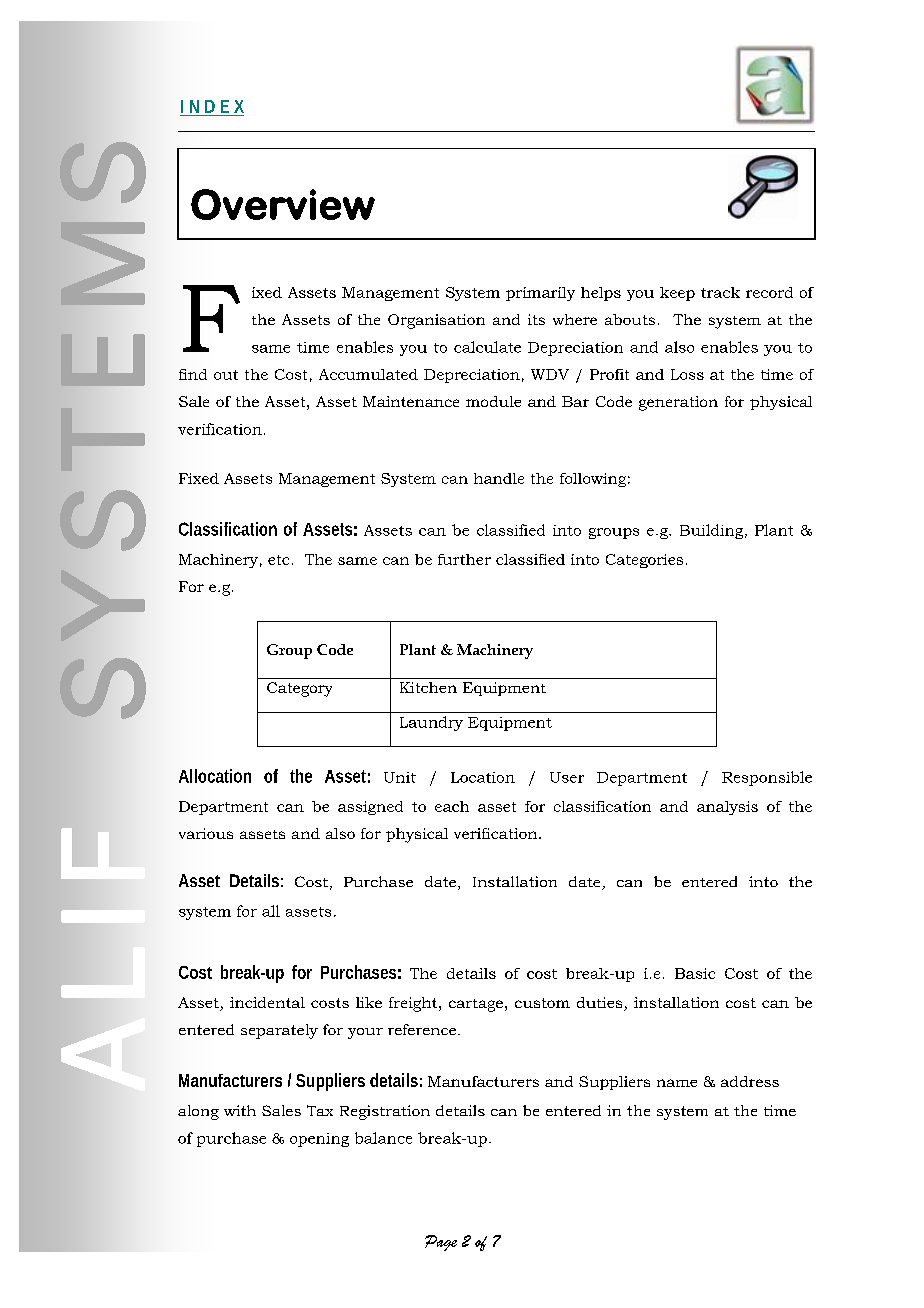 Image resolution: width=924 pixels, height=1308 pixels. Describe the element at coordinates (267, 1002) in the document. I see `incidental` at that location.
